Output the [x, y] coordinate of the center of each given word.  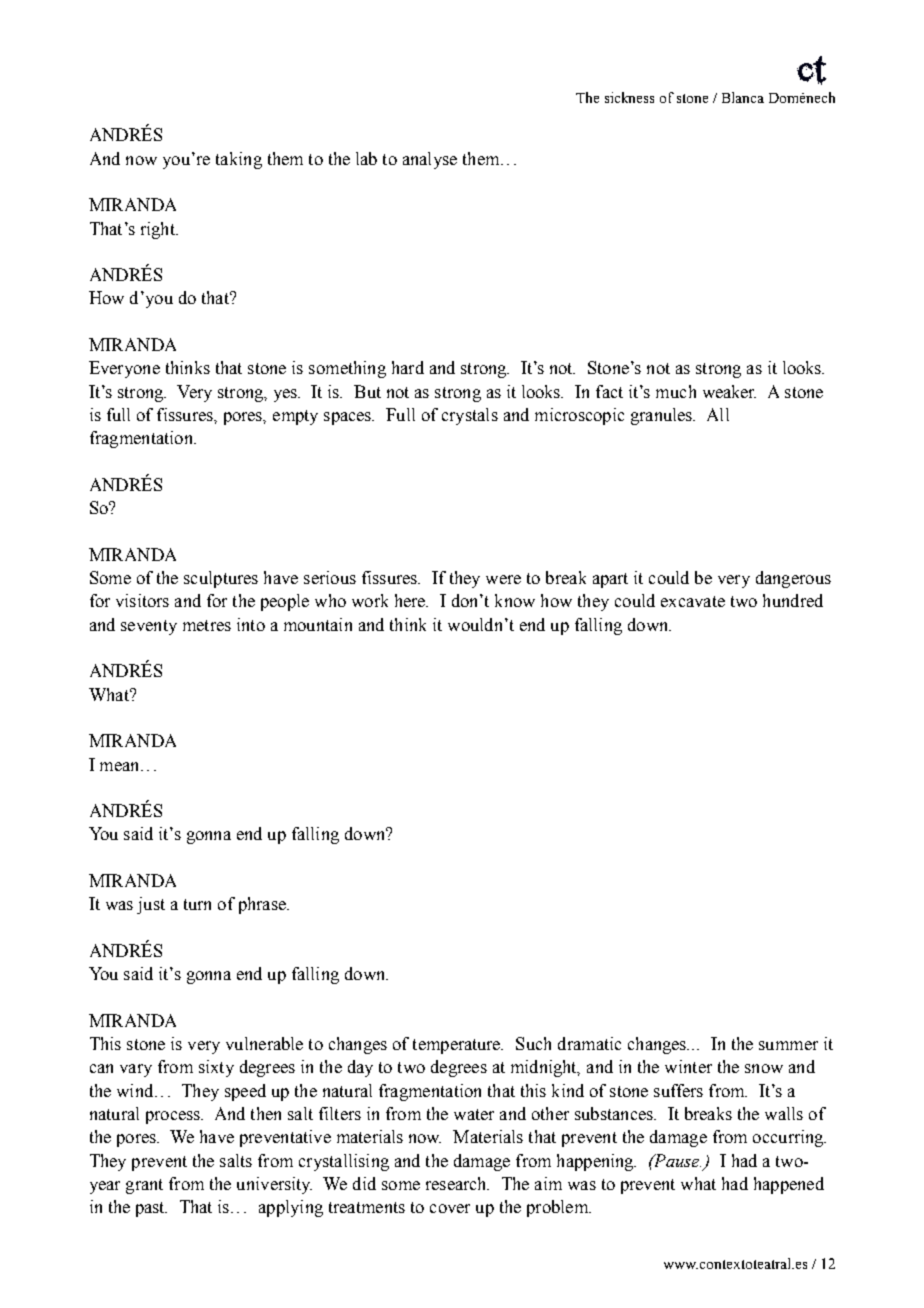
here [411, 600]
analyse [430, 160]
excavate [693, 601]
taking [239, 160]
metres [207, 625]
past [151, 1209]
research [457, 1183]
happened [789, 1185]
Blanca [743, 97]
